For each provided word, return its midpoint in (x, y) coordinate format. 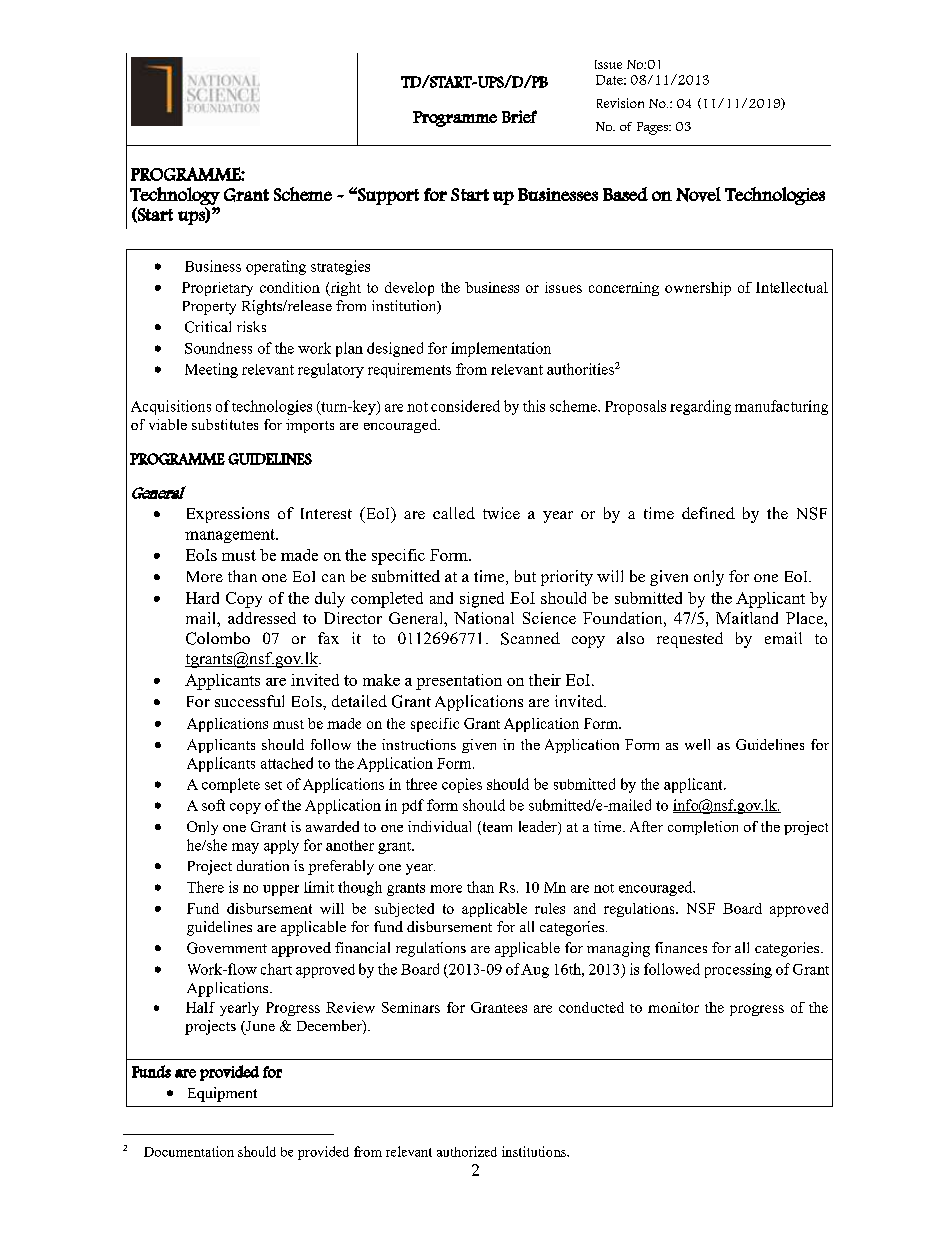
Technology (175, 196)
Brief (519, 116)
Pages (653, 128)
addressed (262, 618)
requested (690, 640)
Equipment (222, 1094)
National (484, 618)
